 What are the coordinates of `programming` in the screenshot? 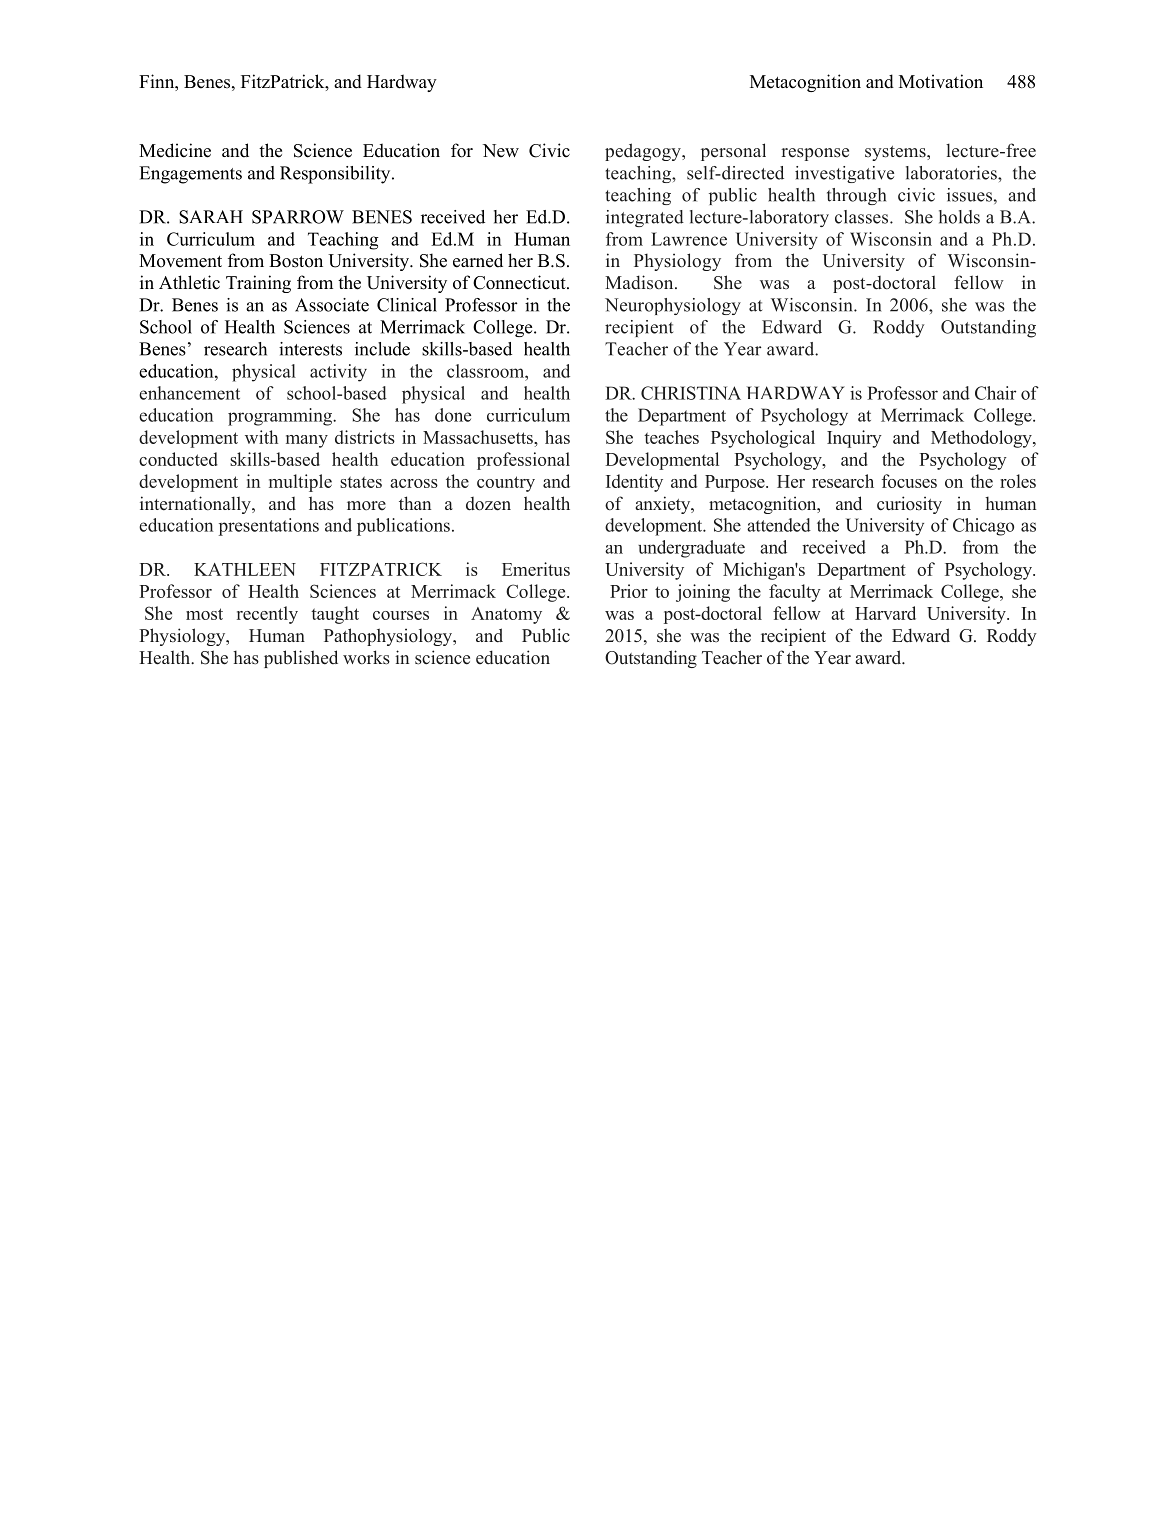 It's located at (281, 417).
